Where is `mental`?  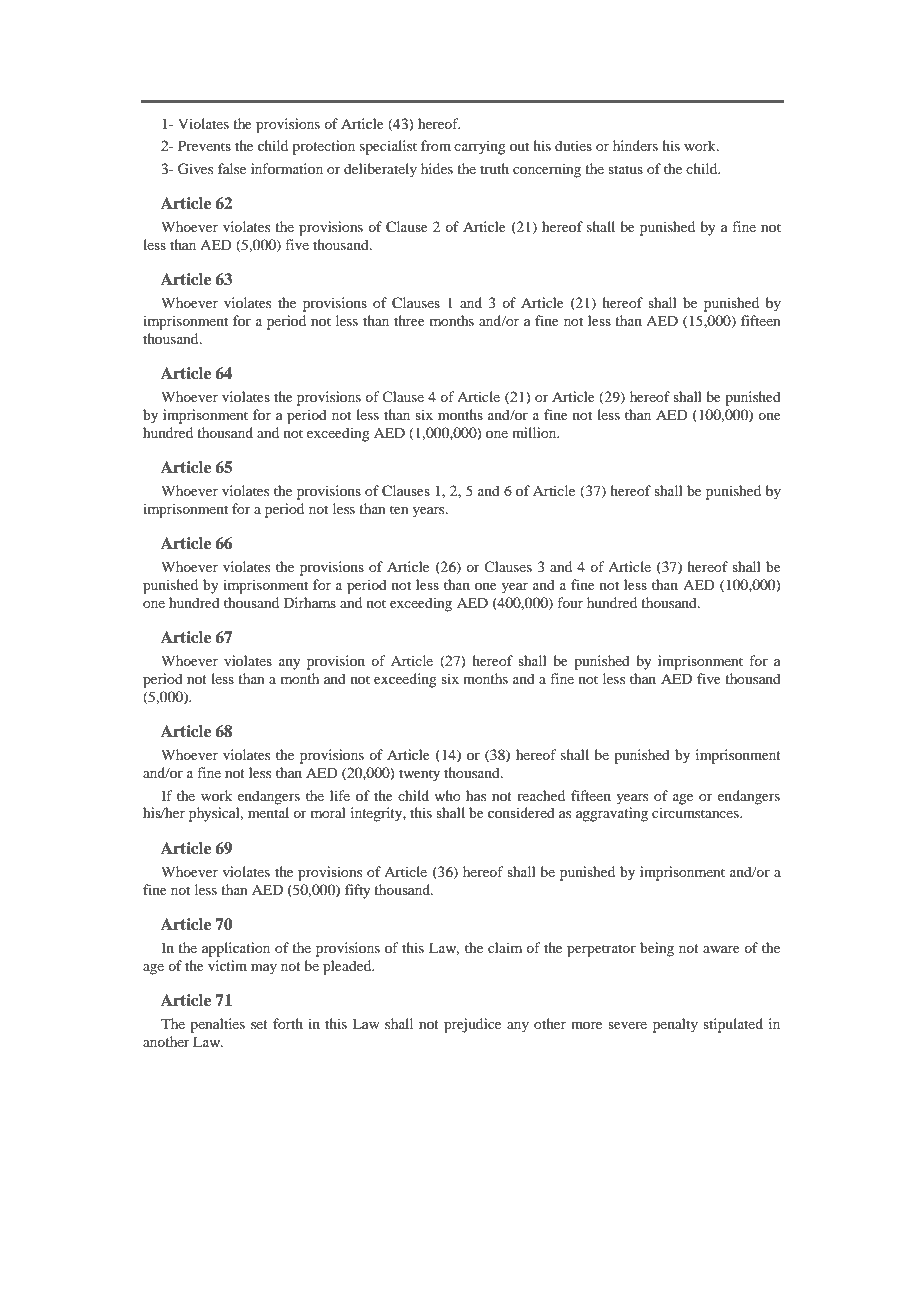 mental is located at coordinates (268, 812).
